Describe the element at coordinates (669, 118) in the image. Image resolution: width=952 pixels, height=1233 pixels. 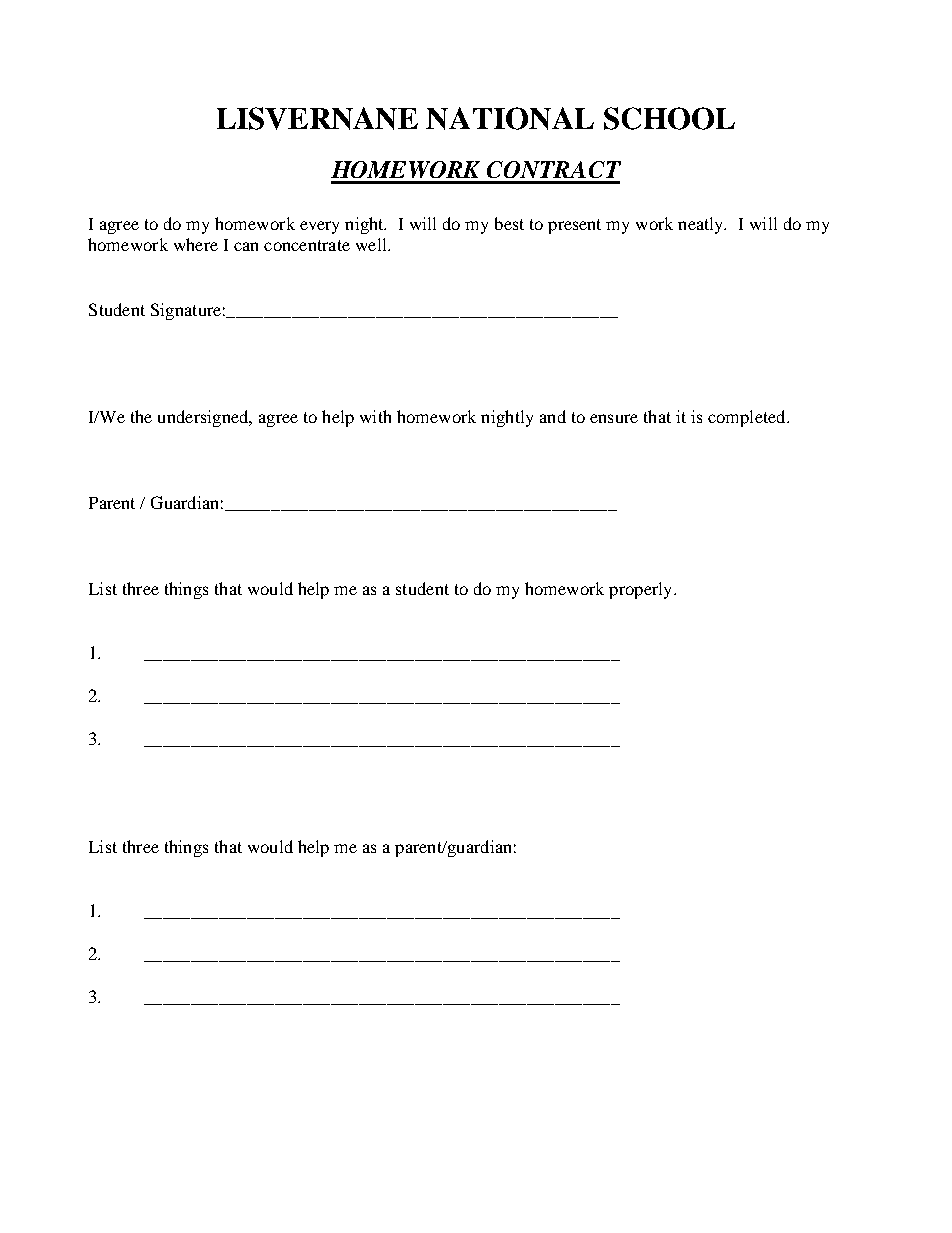
I see `SCHOOL` at that location.
